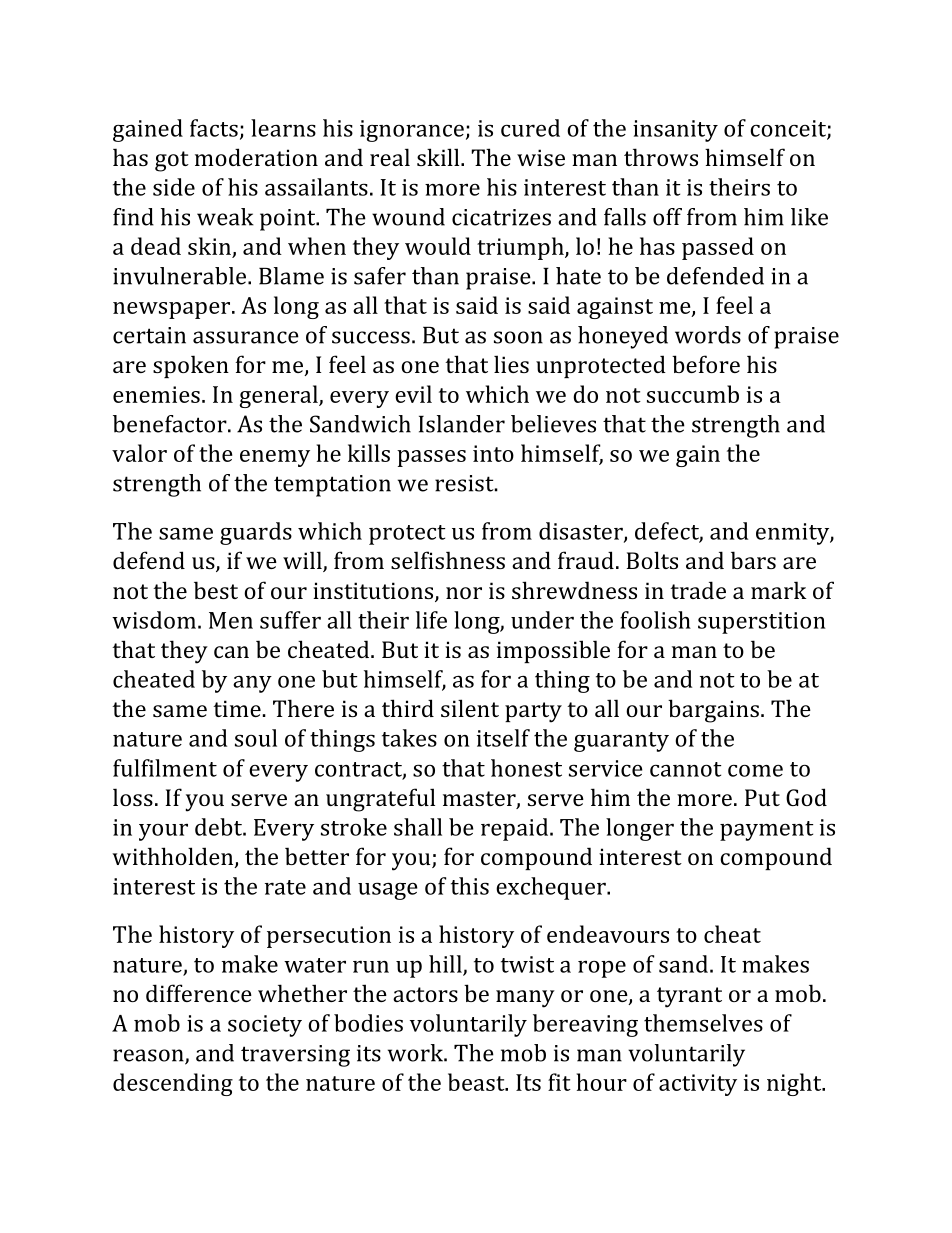 The height and width of the document is (1233, 952). I want to click on repaid, so click(516, 829).
